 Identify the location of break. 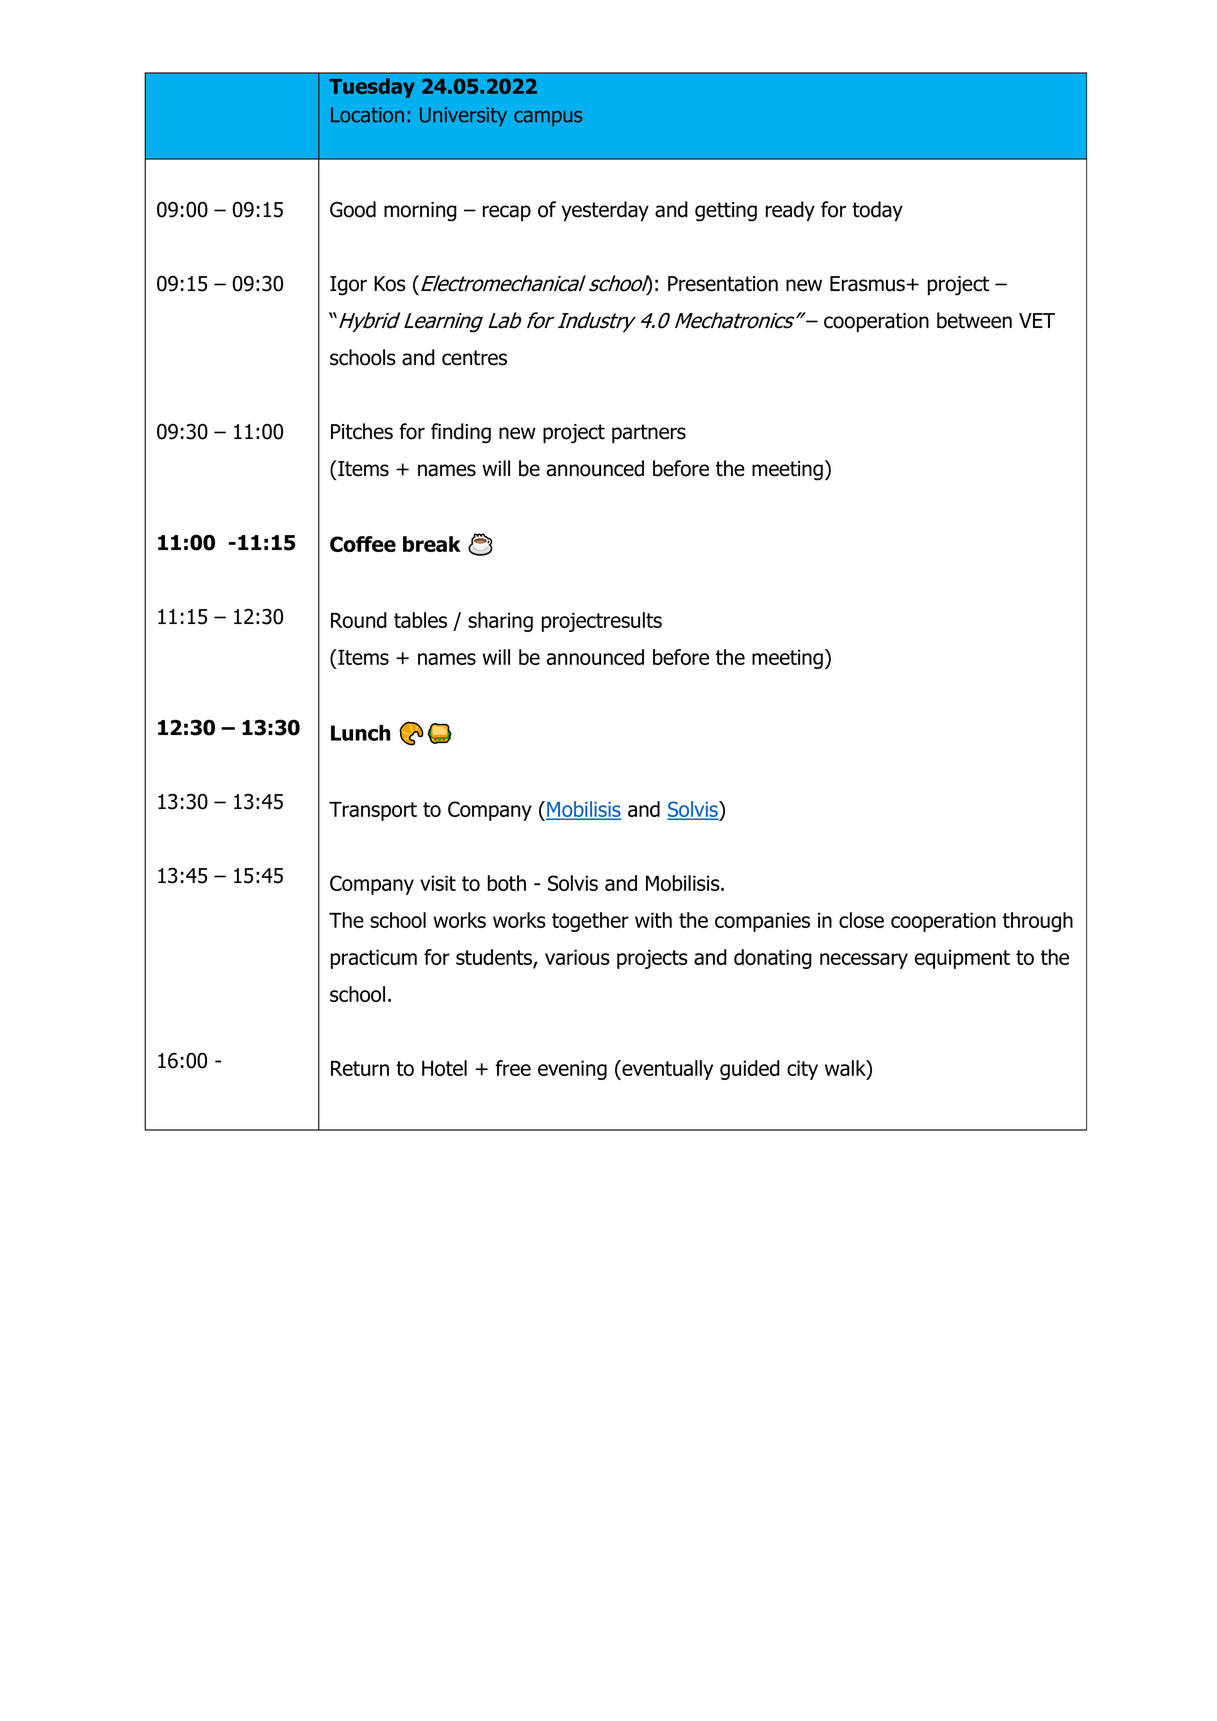
(432, 544).
